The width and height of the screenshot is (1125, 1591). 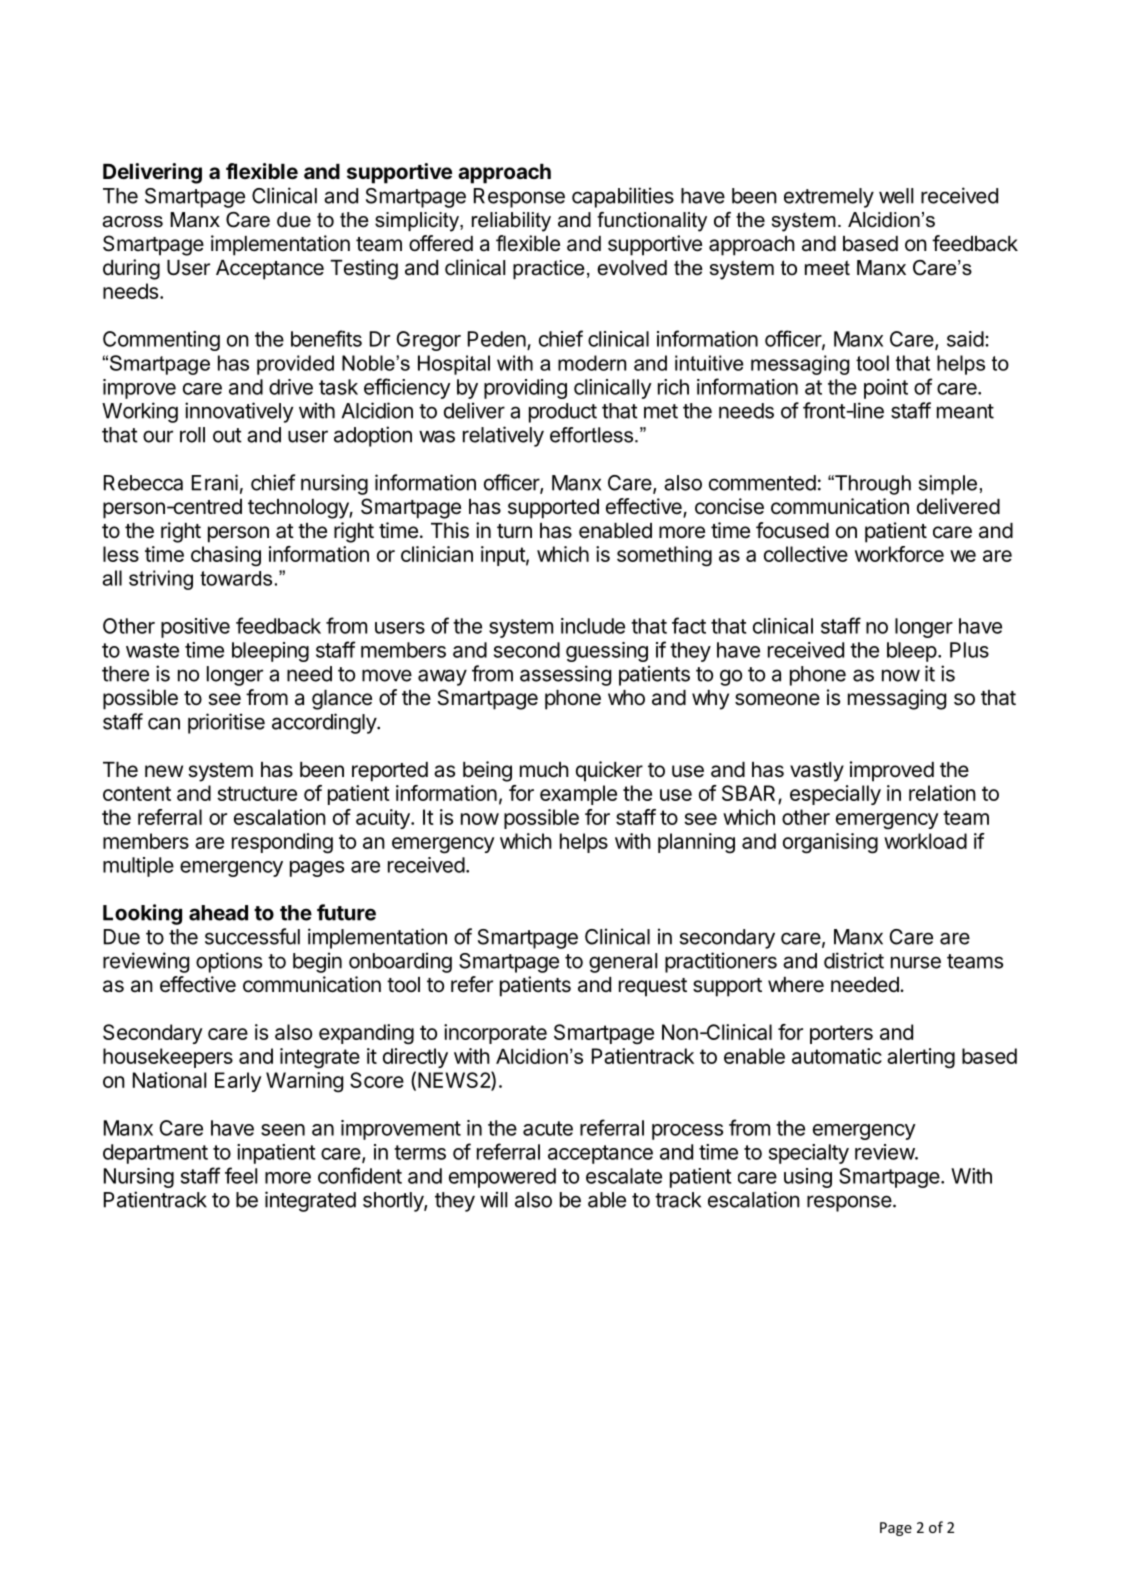 I want to click on relatively, so click(x=503, y=436).
